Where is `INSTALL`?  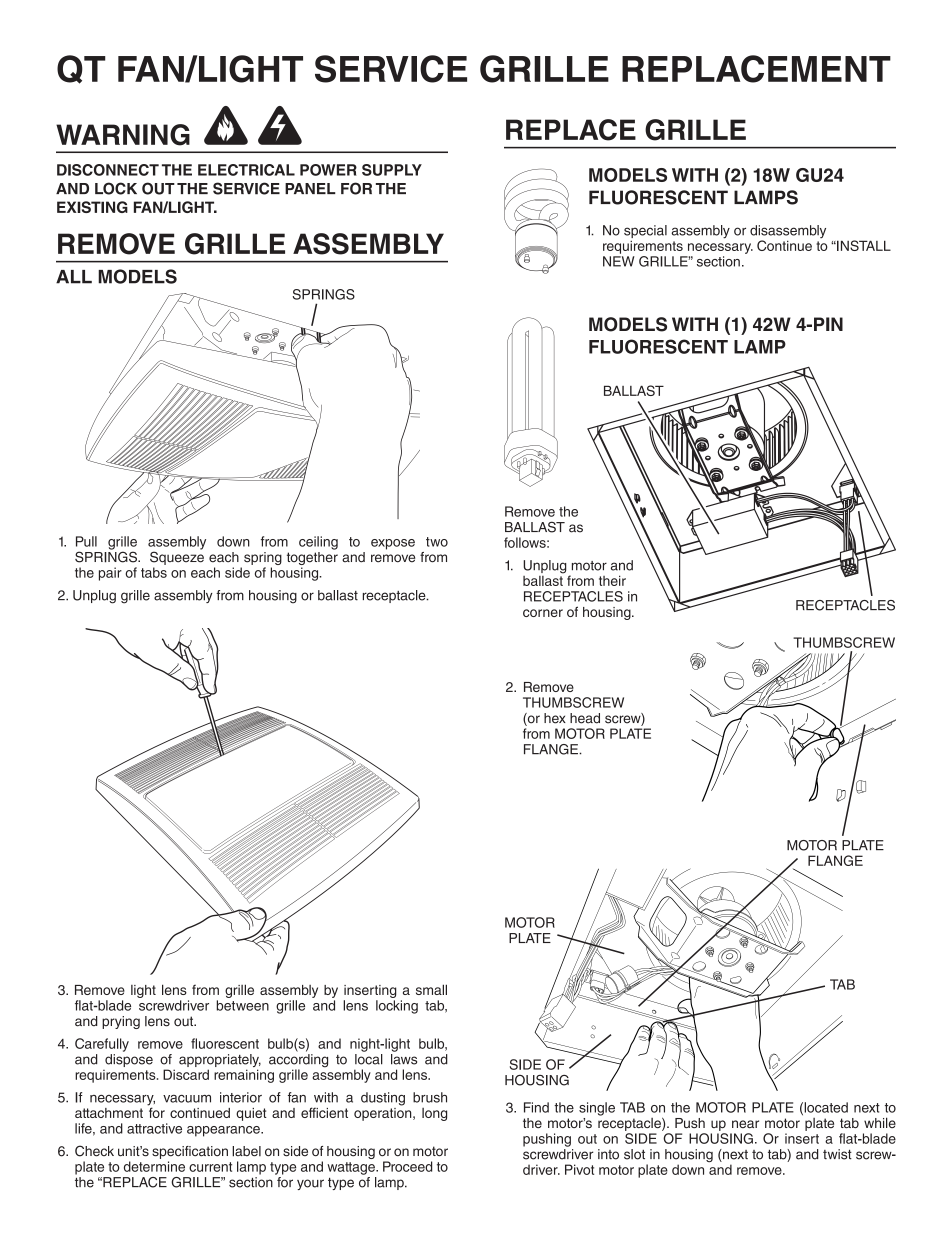 INSTALL is located at coordinates (863, 245).
